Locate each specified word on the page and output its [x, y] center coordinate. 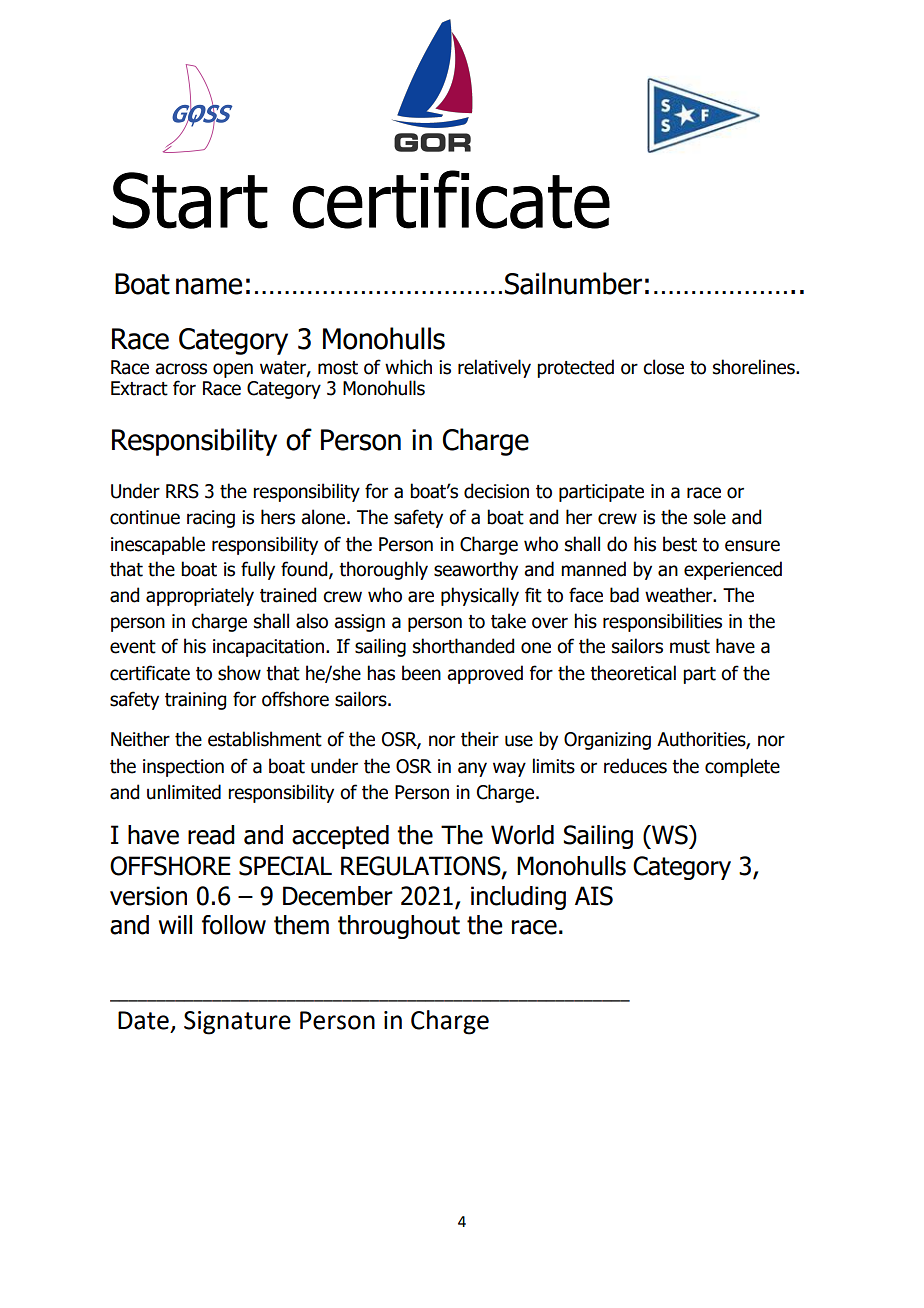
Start [190, 200]
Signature [237, 1023]
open [233, 370]
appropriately [200, 596]
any [472, 769]
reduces [635, 766]
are [421, 597]
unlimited [184, 792]
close [663, 367]
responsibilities [662, 622]
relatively [494, 368]
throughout [399, 927]
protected [575, 368]
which [408, 367]
